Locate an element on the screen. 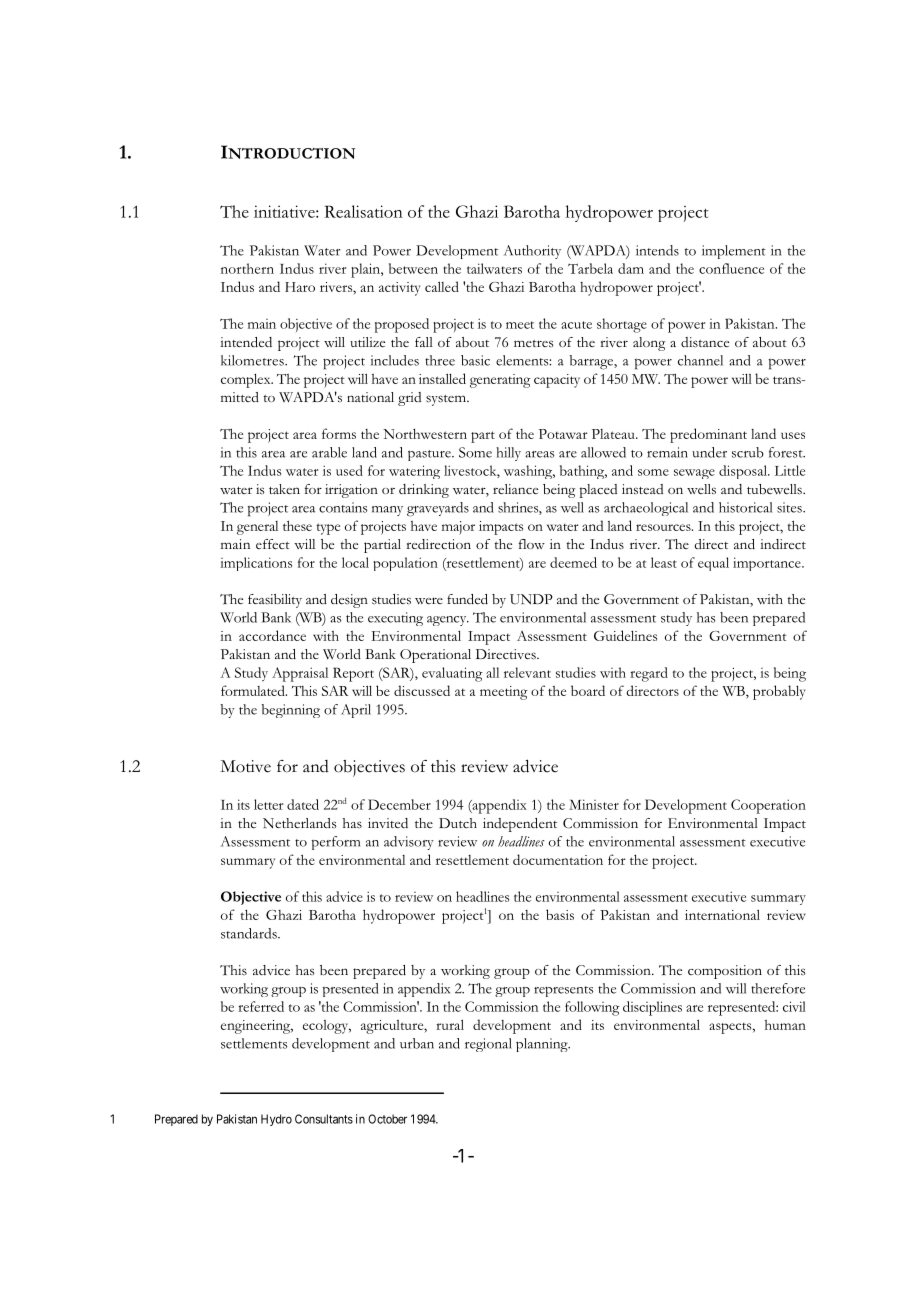  implement is located at coordinates (734, 252).
